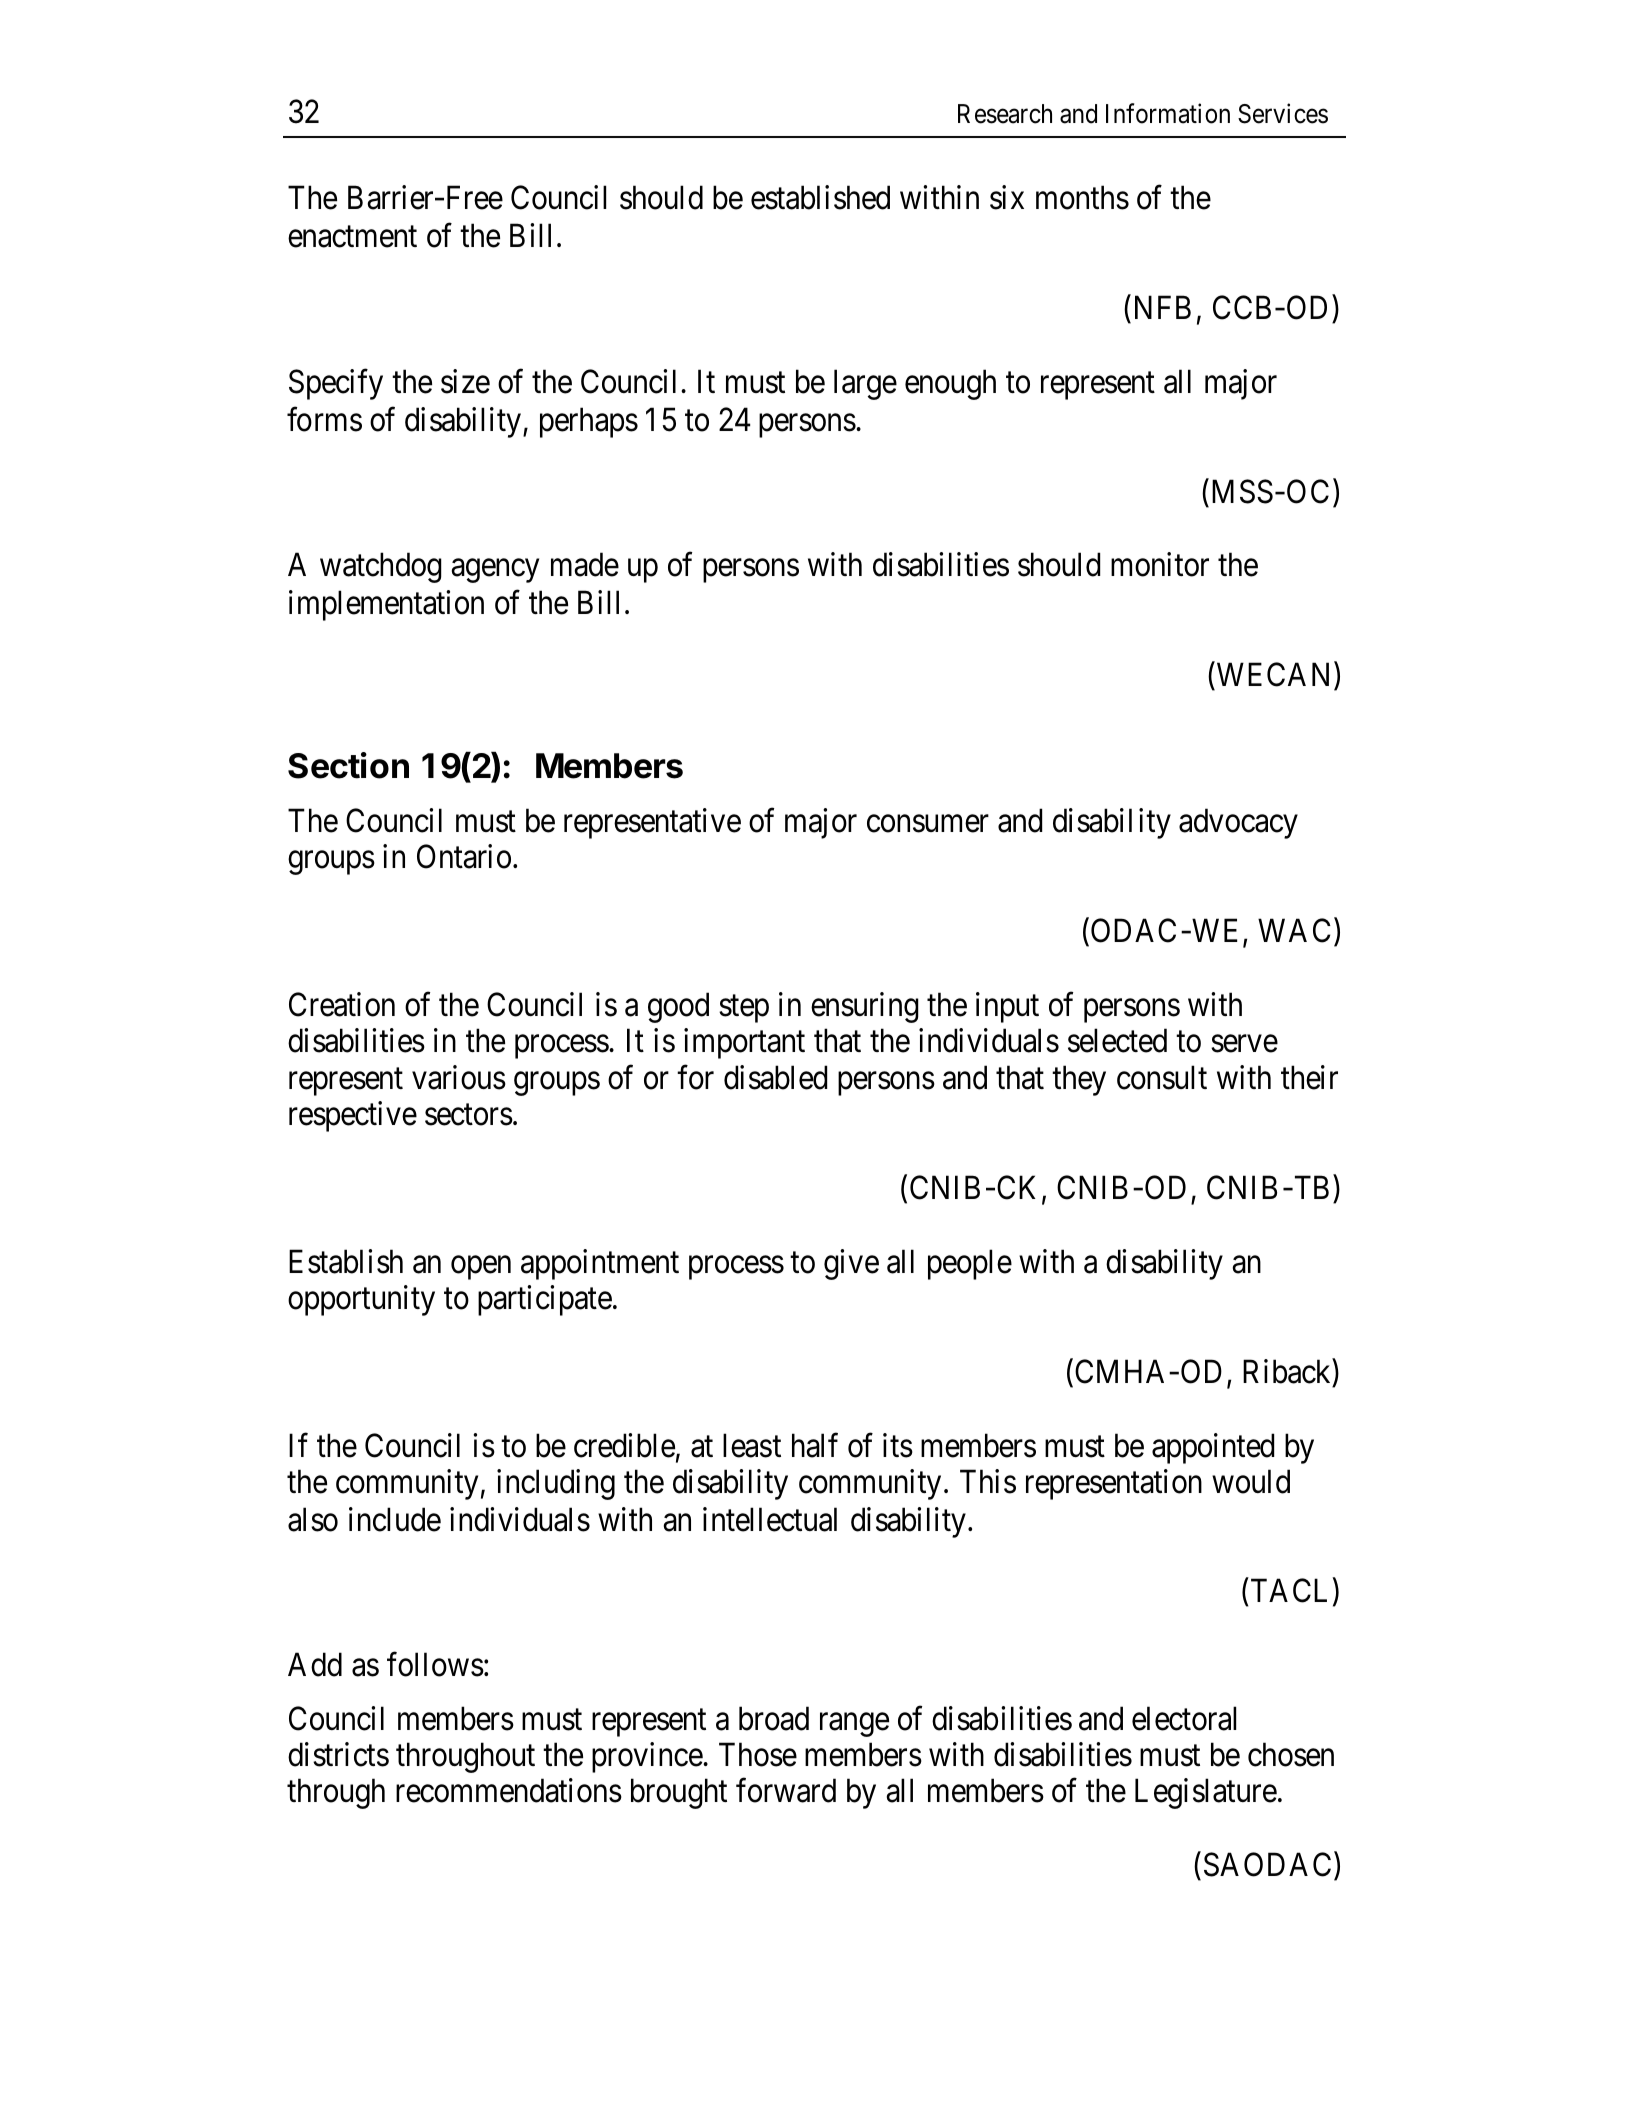 The image size is (1629, 2108). What do you see at coordinates (352, 237) in the screenshot?
I see `enactment` at bounding box center [352, 237].
